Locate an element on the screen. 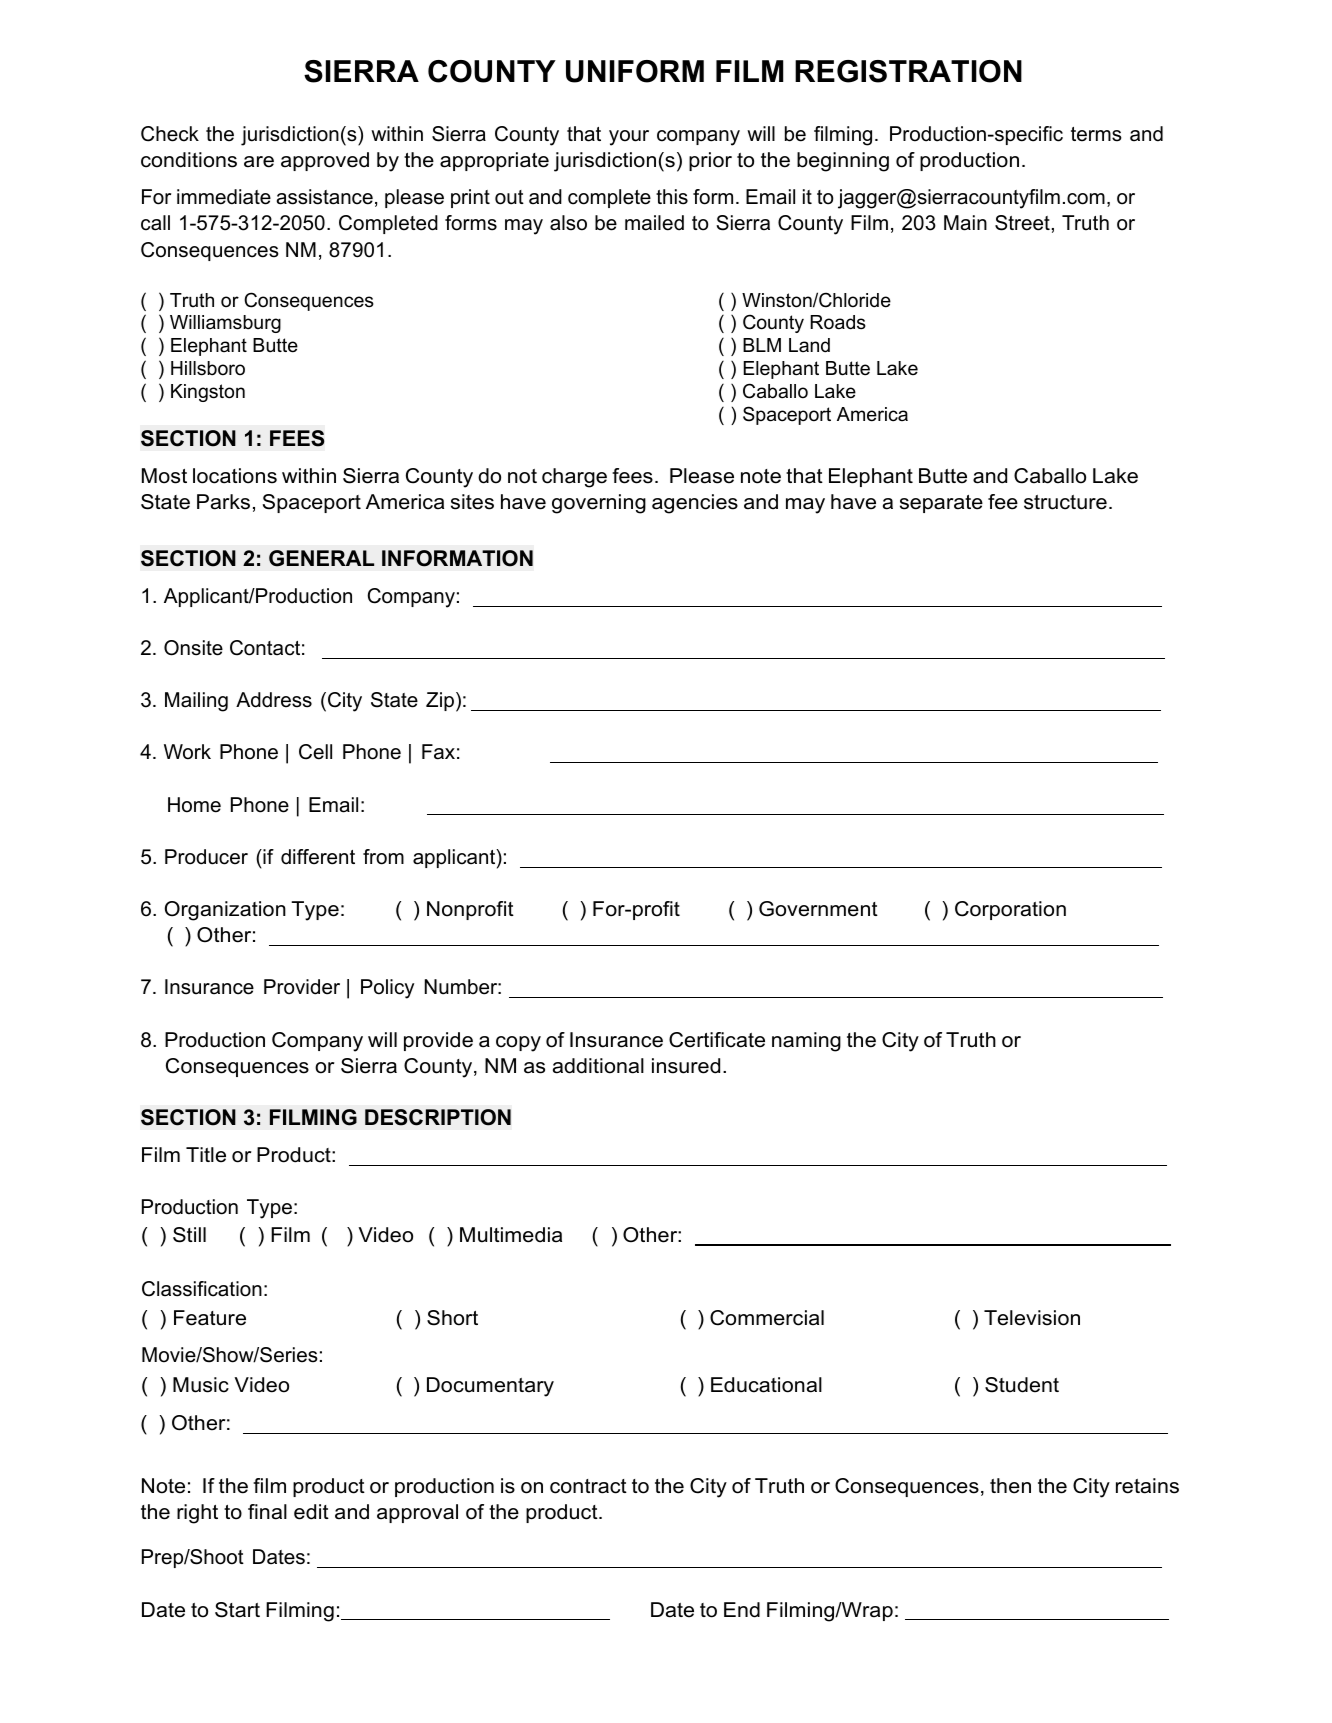 This screenshot has height=1723, width=1332. are is located at coordinates (259, 162).
